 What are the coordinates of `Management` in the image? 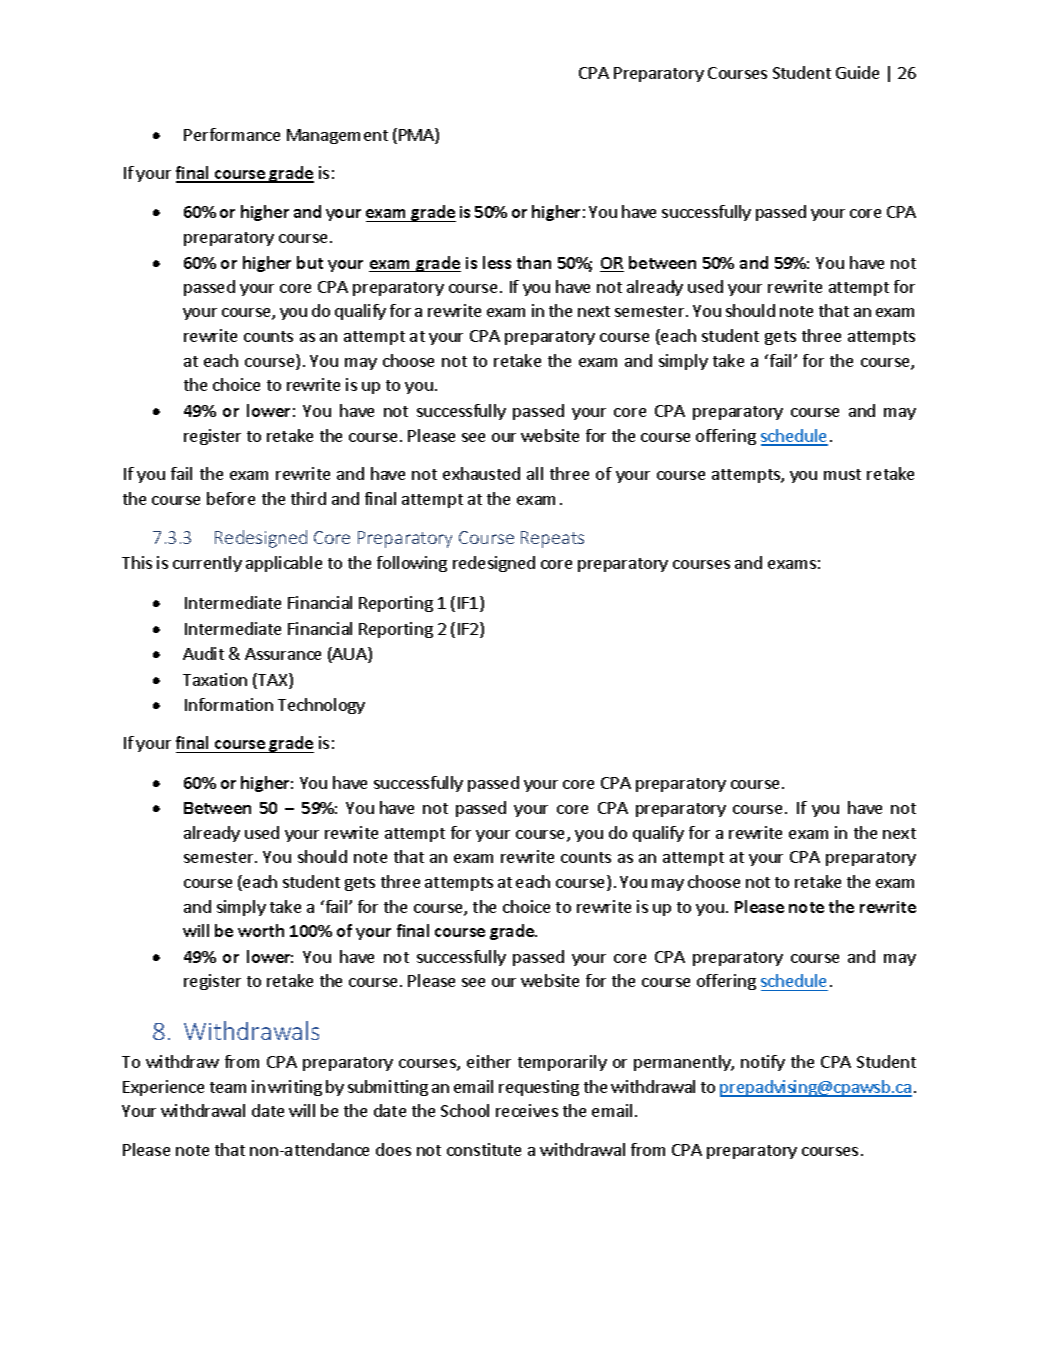 It's located at (337, 136).
